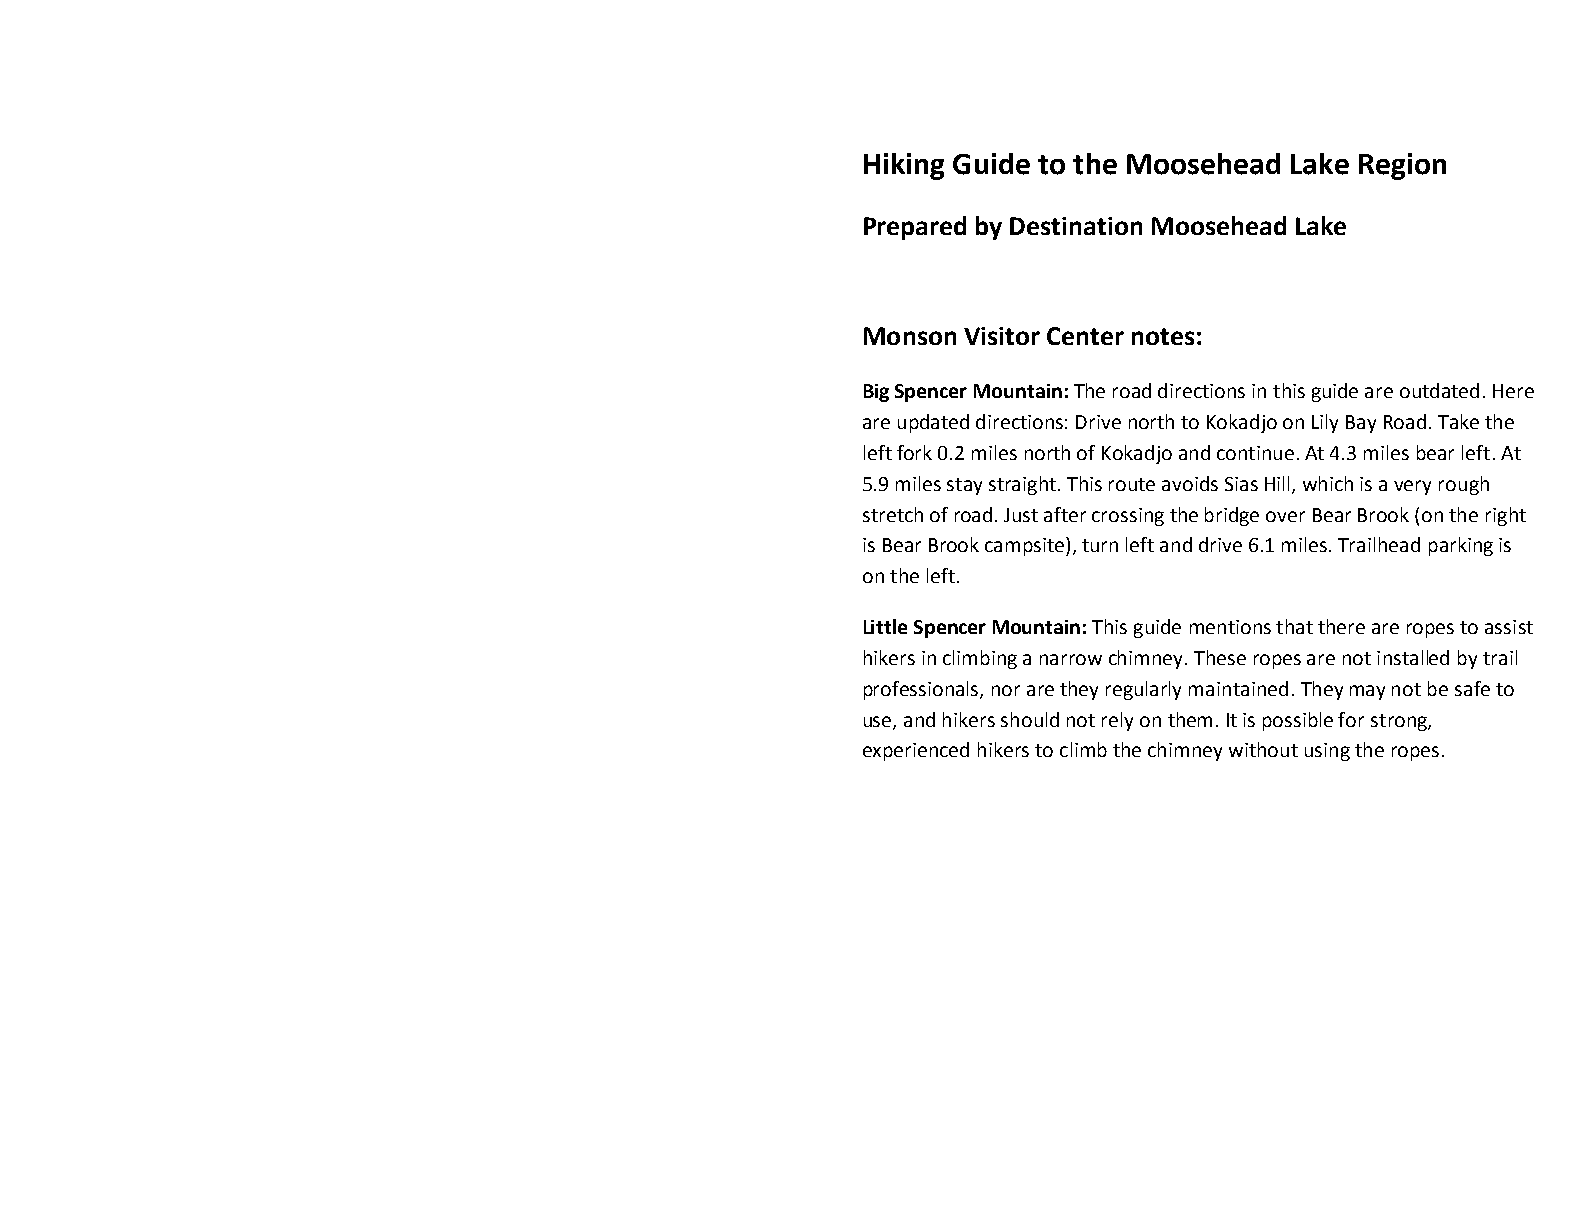 The image size is (1580, 1221). Describe the element at coordinates (916, 751) in the screenshot. I see `experienced` at that location.
